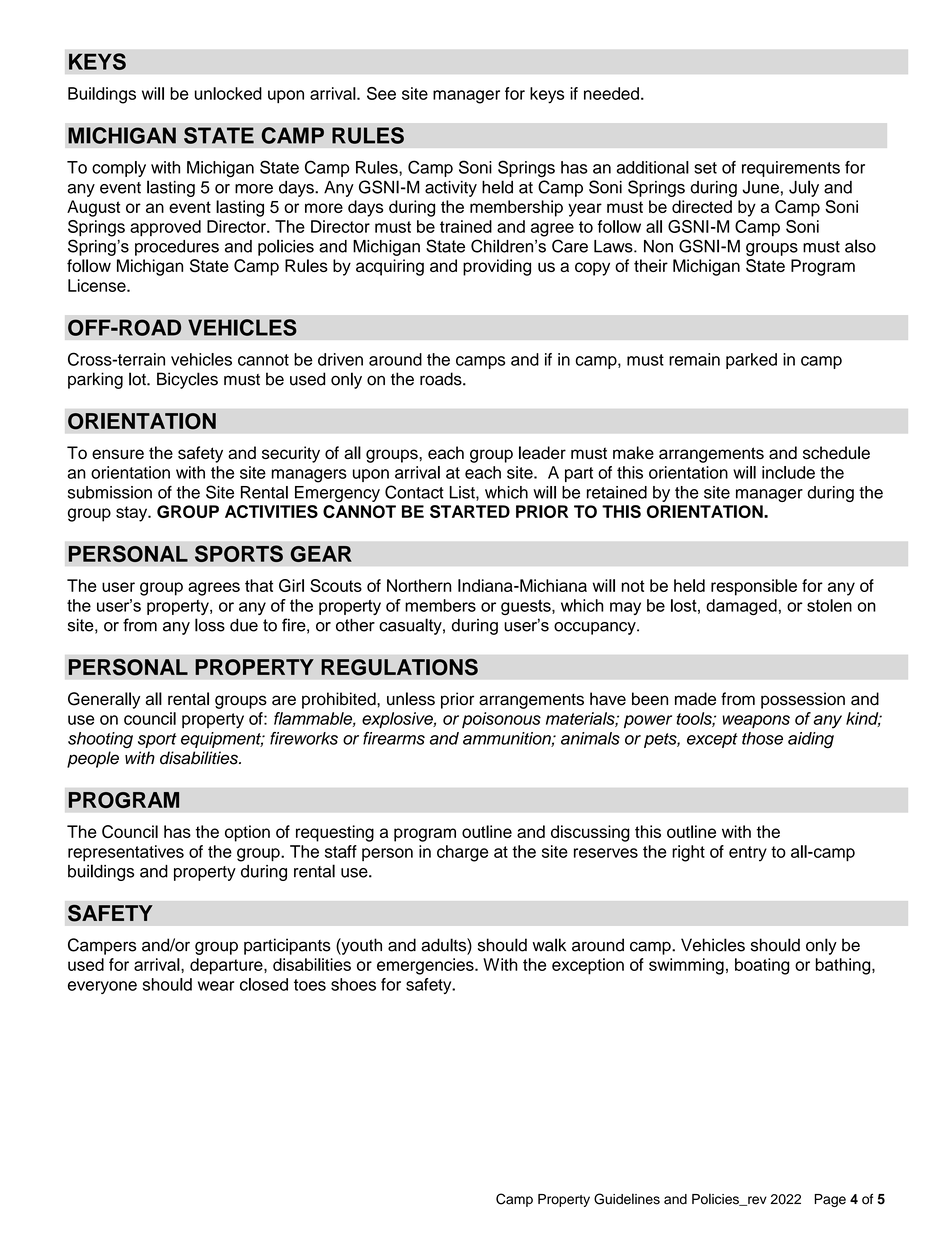 This screenshot has width=952, height=1233. Describe the element at coordinates (830, 1200) in the screenshot. I see `Page` at that location.
